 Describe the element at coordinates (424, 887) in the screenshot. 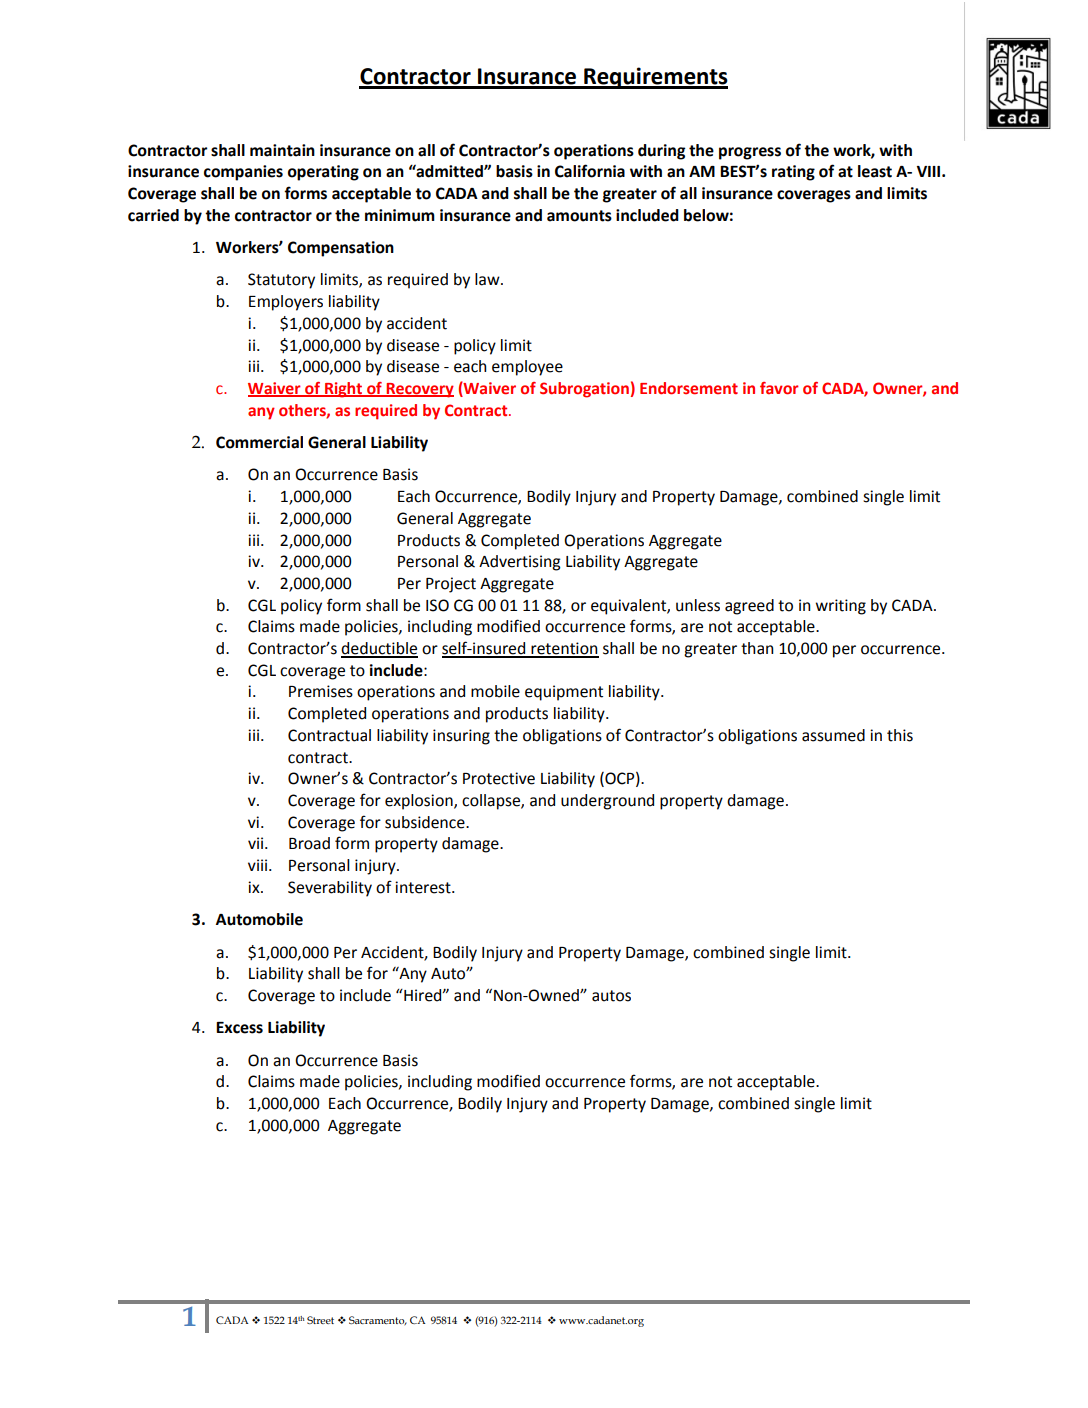

I see `interest` at that location.
